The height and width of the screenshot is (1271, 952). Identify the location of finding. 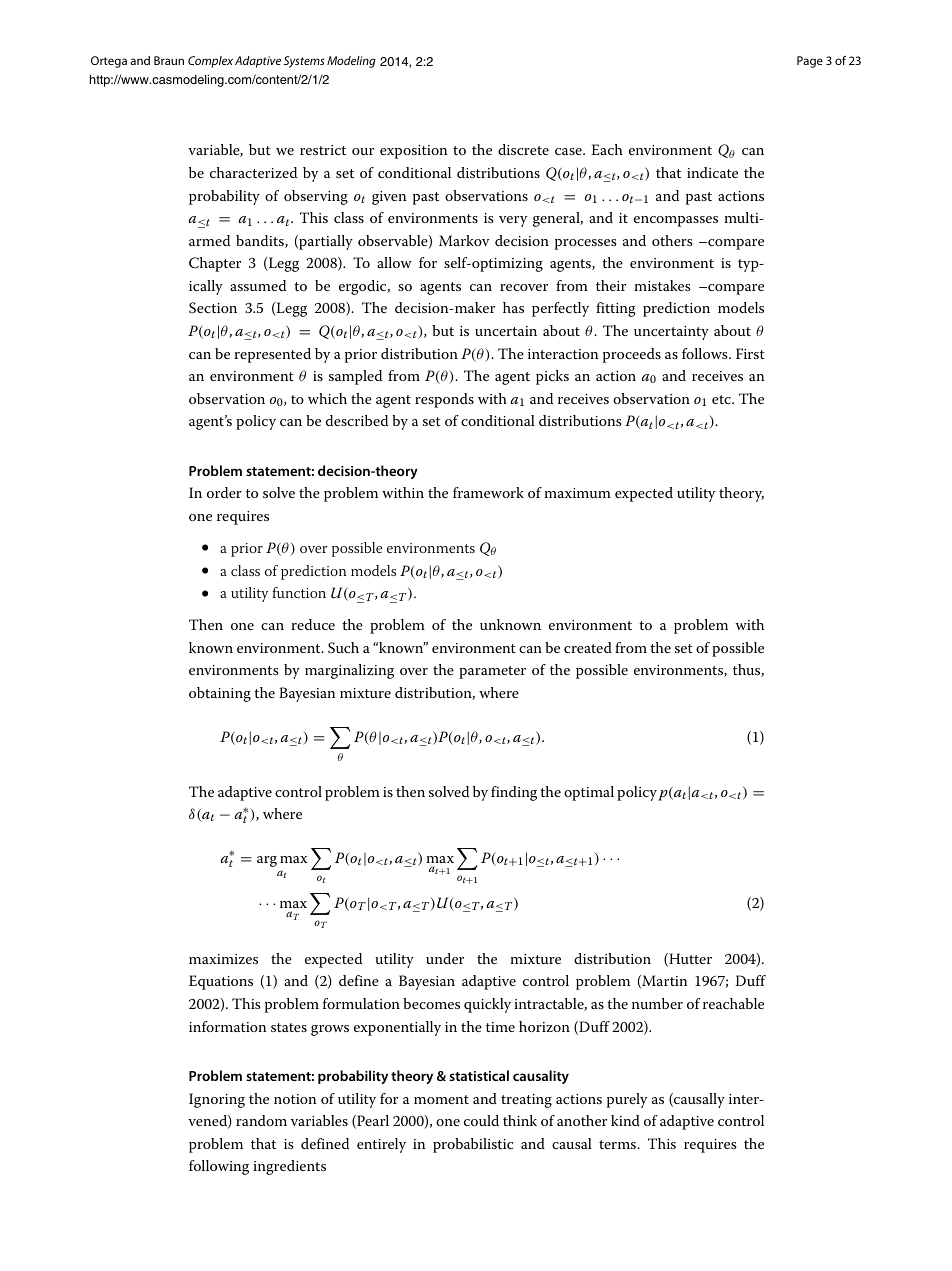
(514, 793).
